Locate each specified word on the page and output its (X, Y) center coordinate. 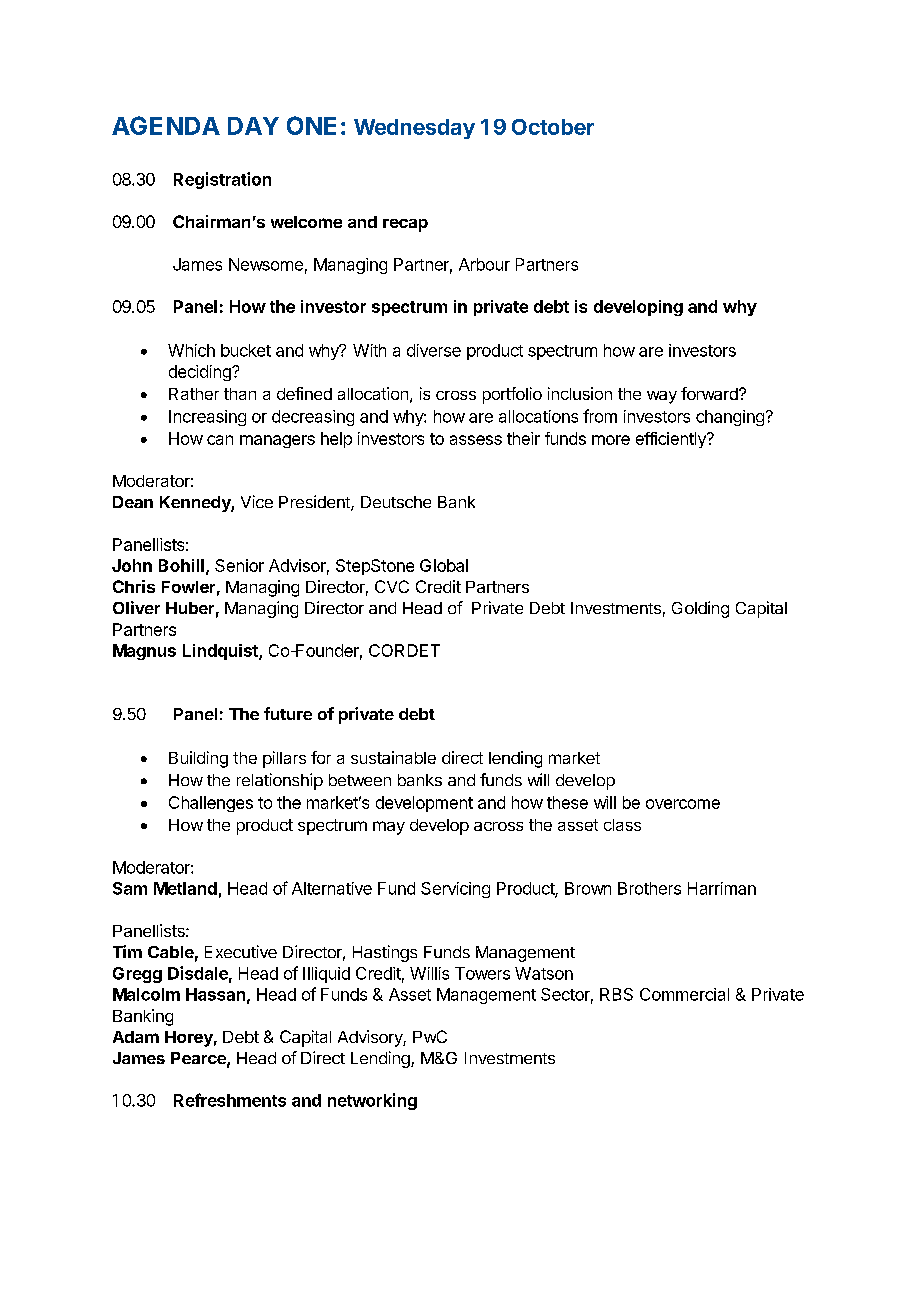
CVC (392, 586)
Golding (700, 609)
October (553, 127)
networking (372, 1101)
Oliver (136, 607)
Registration (222, 180)
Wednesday (414, 129)
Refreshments (230, 1100)
